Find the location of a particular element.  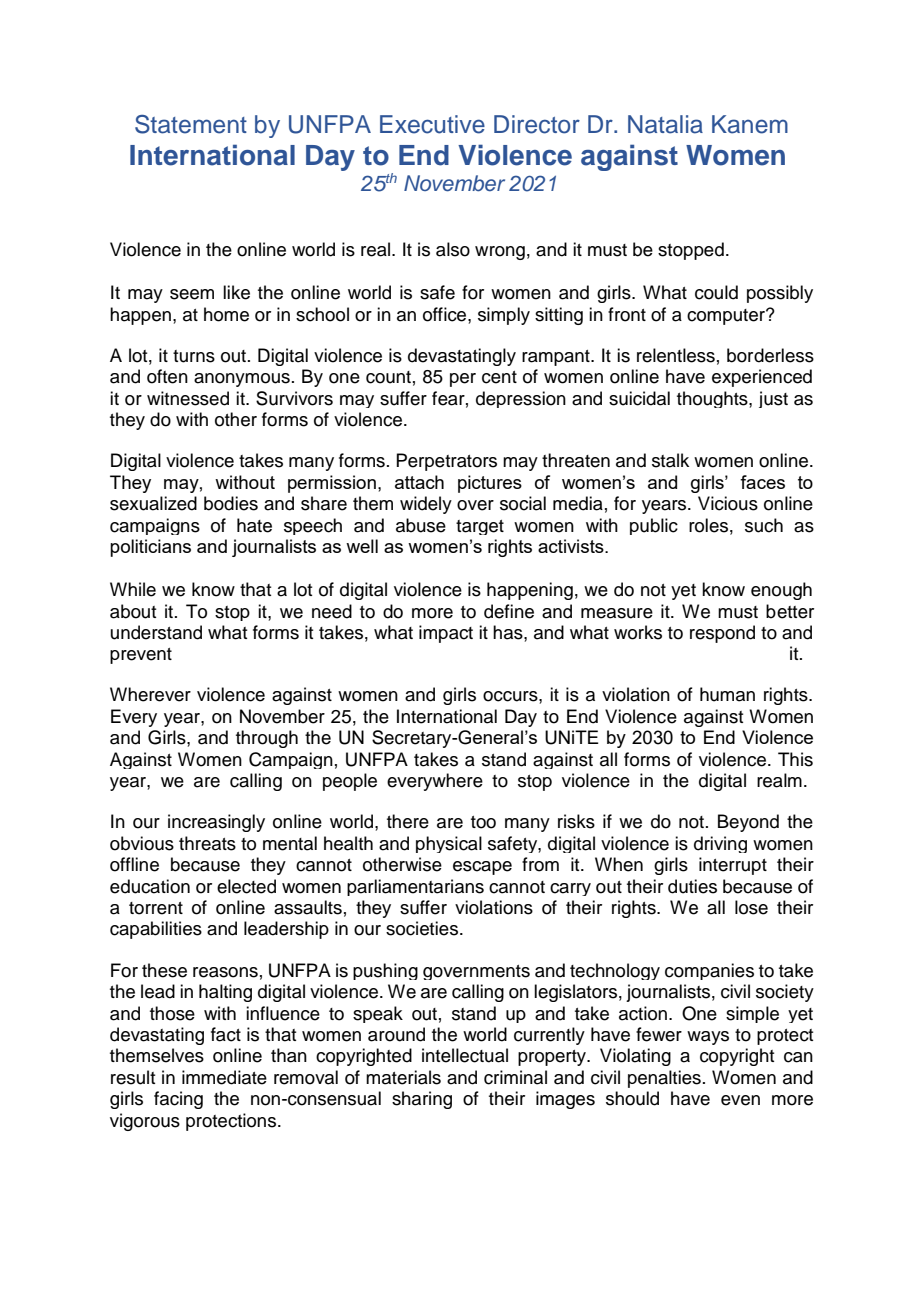

Natalia is located at coordinates (665, 124).
